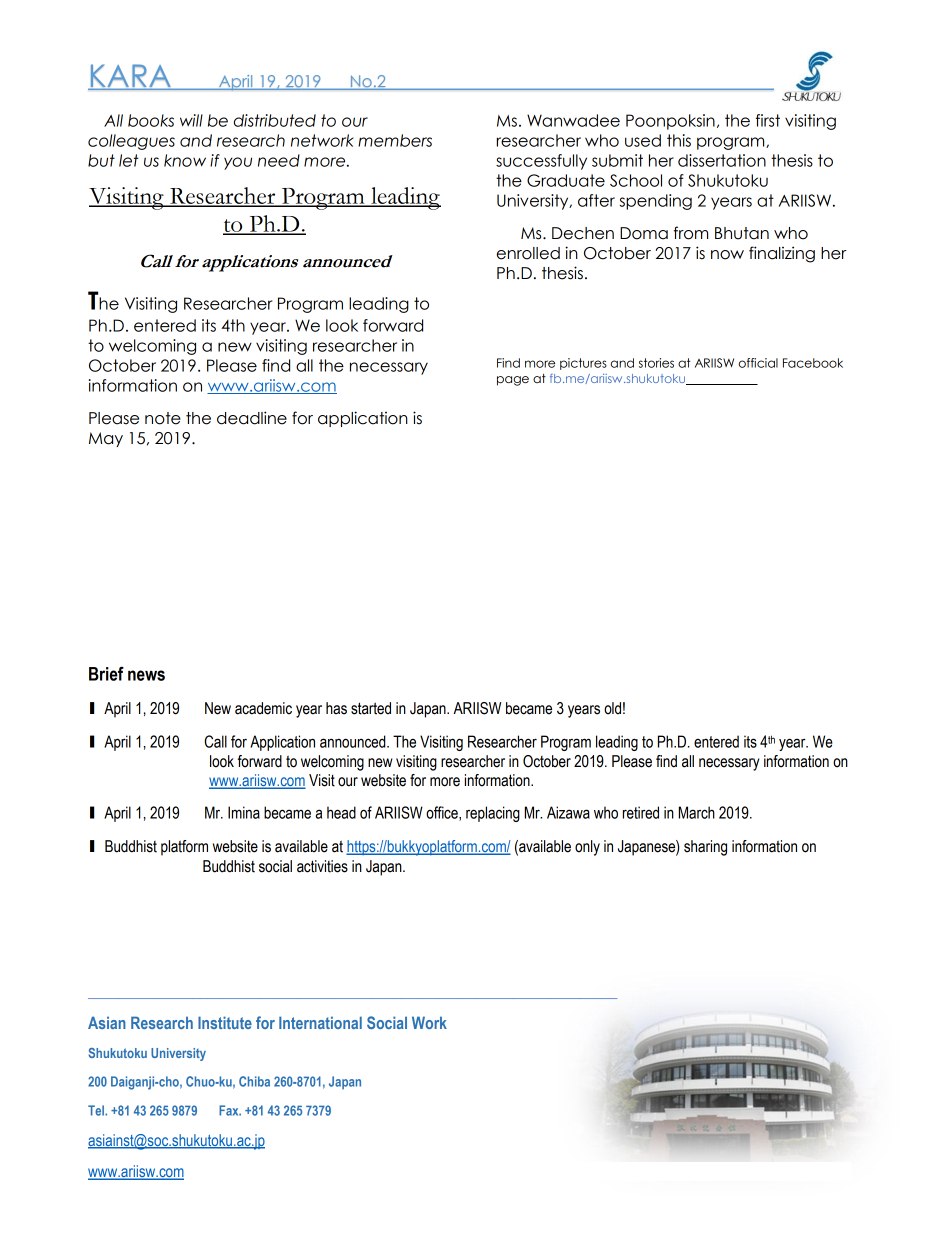  What do you see at coordinates (254, 1081) in the screenshot?
I see `Chiba` at bounding box center [254, 1081].
